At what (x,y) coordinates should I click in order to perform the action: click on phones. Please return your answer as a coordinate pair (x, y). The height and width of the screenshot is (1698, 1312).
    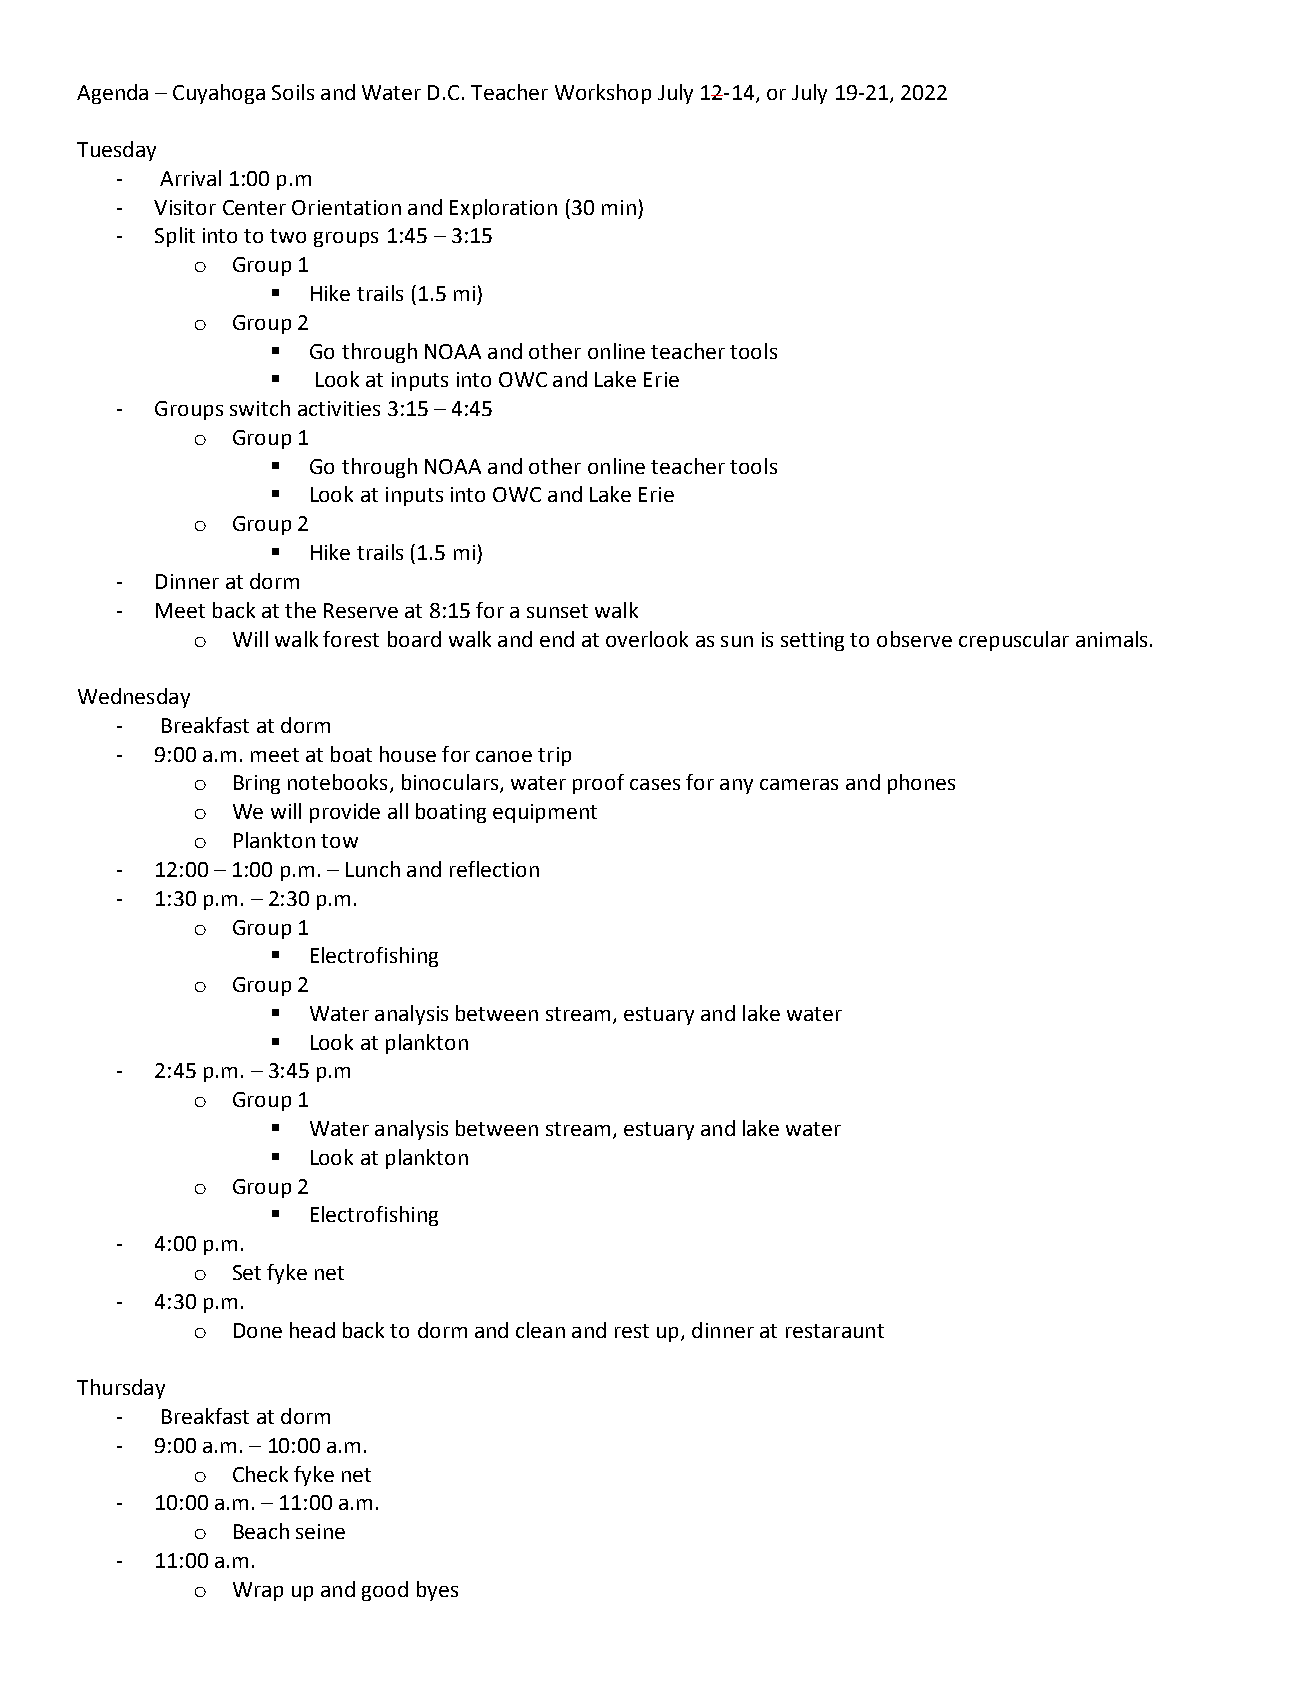
    Looking at the image, I should click on (921, 784).
